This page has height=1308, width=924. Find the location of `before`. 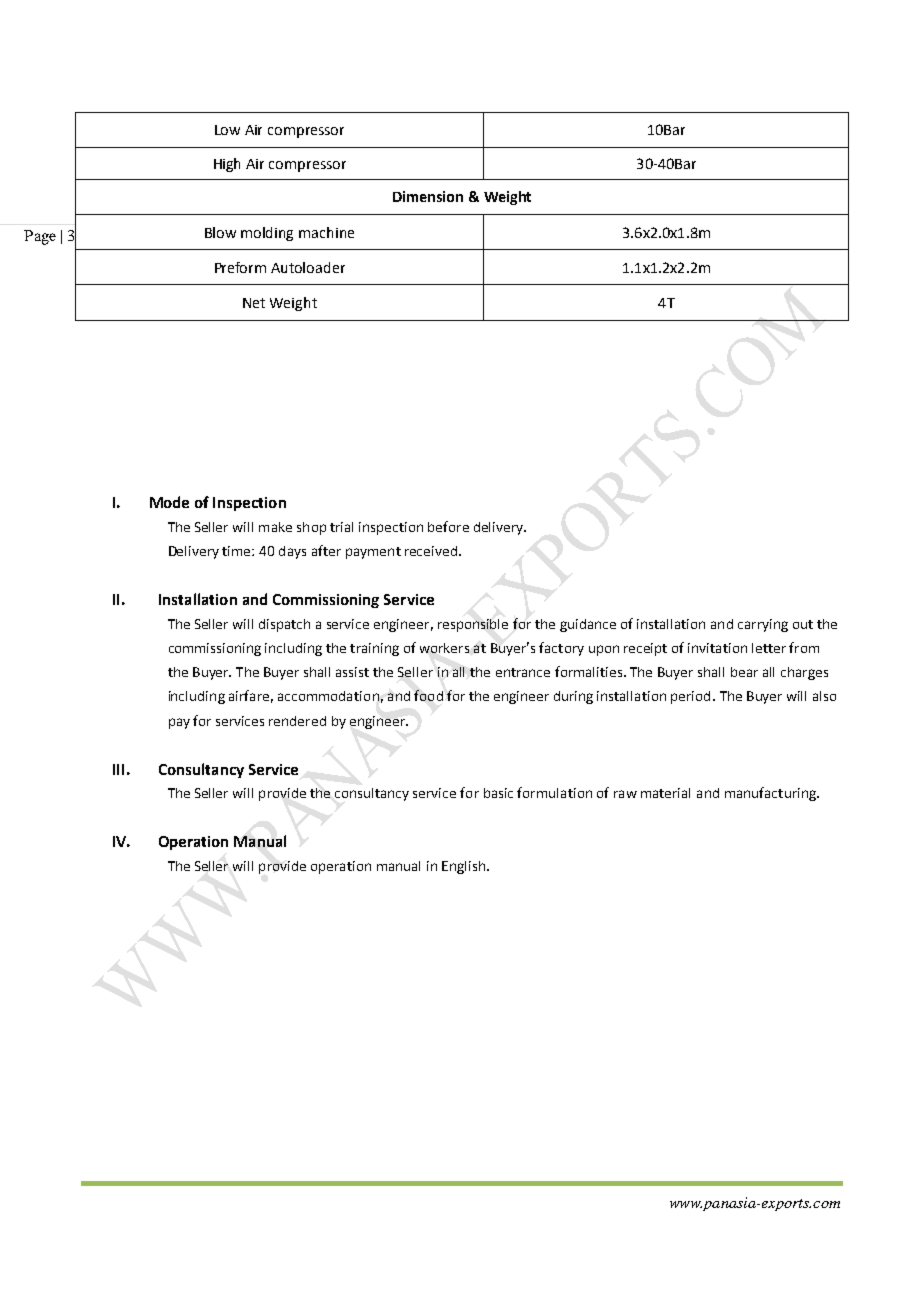

before is located at coordinates (448, 526).
